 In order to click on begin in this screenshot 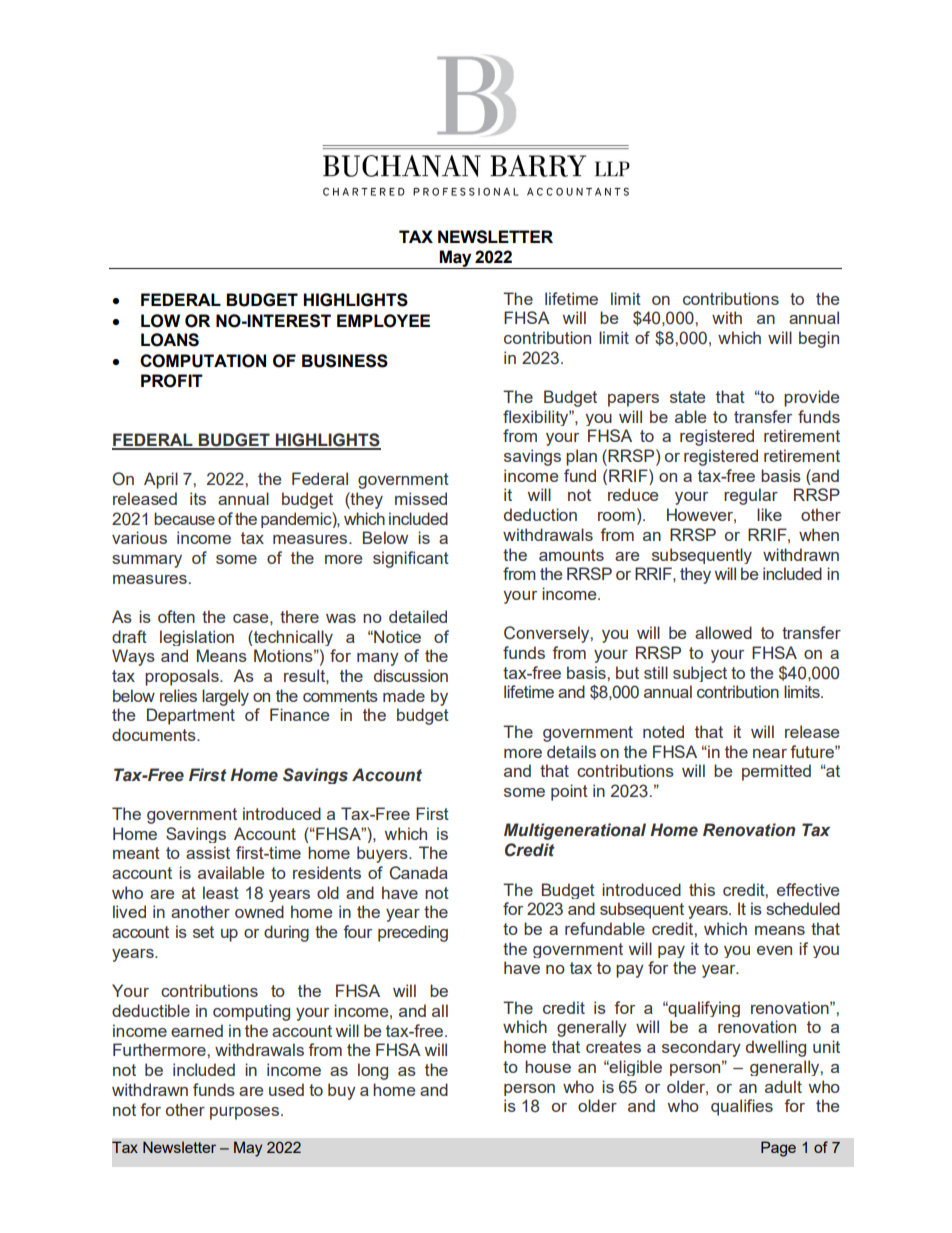, I will do `click(819, 339)`.
